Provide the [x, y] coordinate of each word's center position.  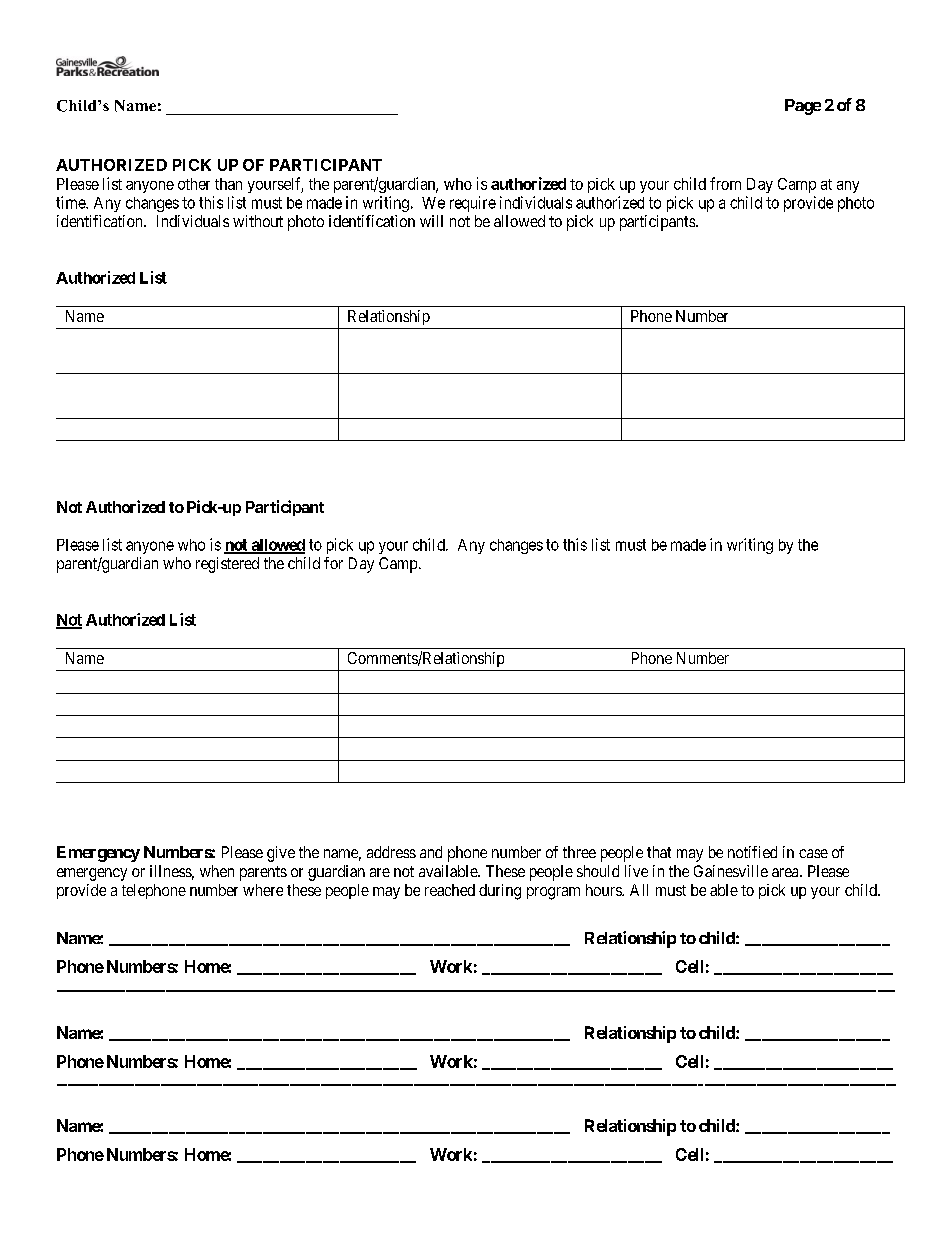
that [659, 852]
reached [450, 890]
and [431, 852]
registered [227, 565]
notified [752, 852]
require [473, 204]
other [194, 184]
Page [803, 107]
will [431, 221]
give [281, 854]
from [725, 183]
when [217, 871]
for [333, 563]
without [258, 221]
